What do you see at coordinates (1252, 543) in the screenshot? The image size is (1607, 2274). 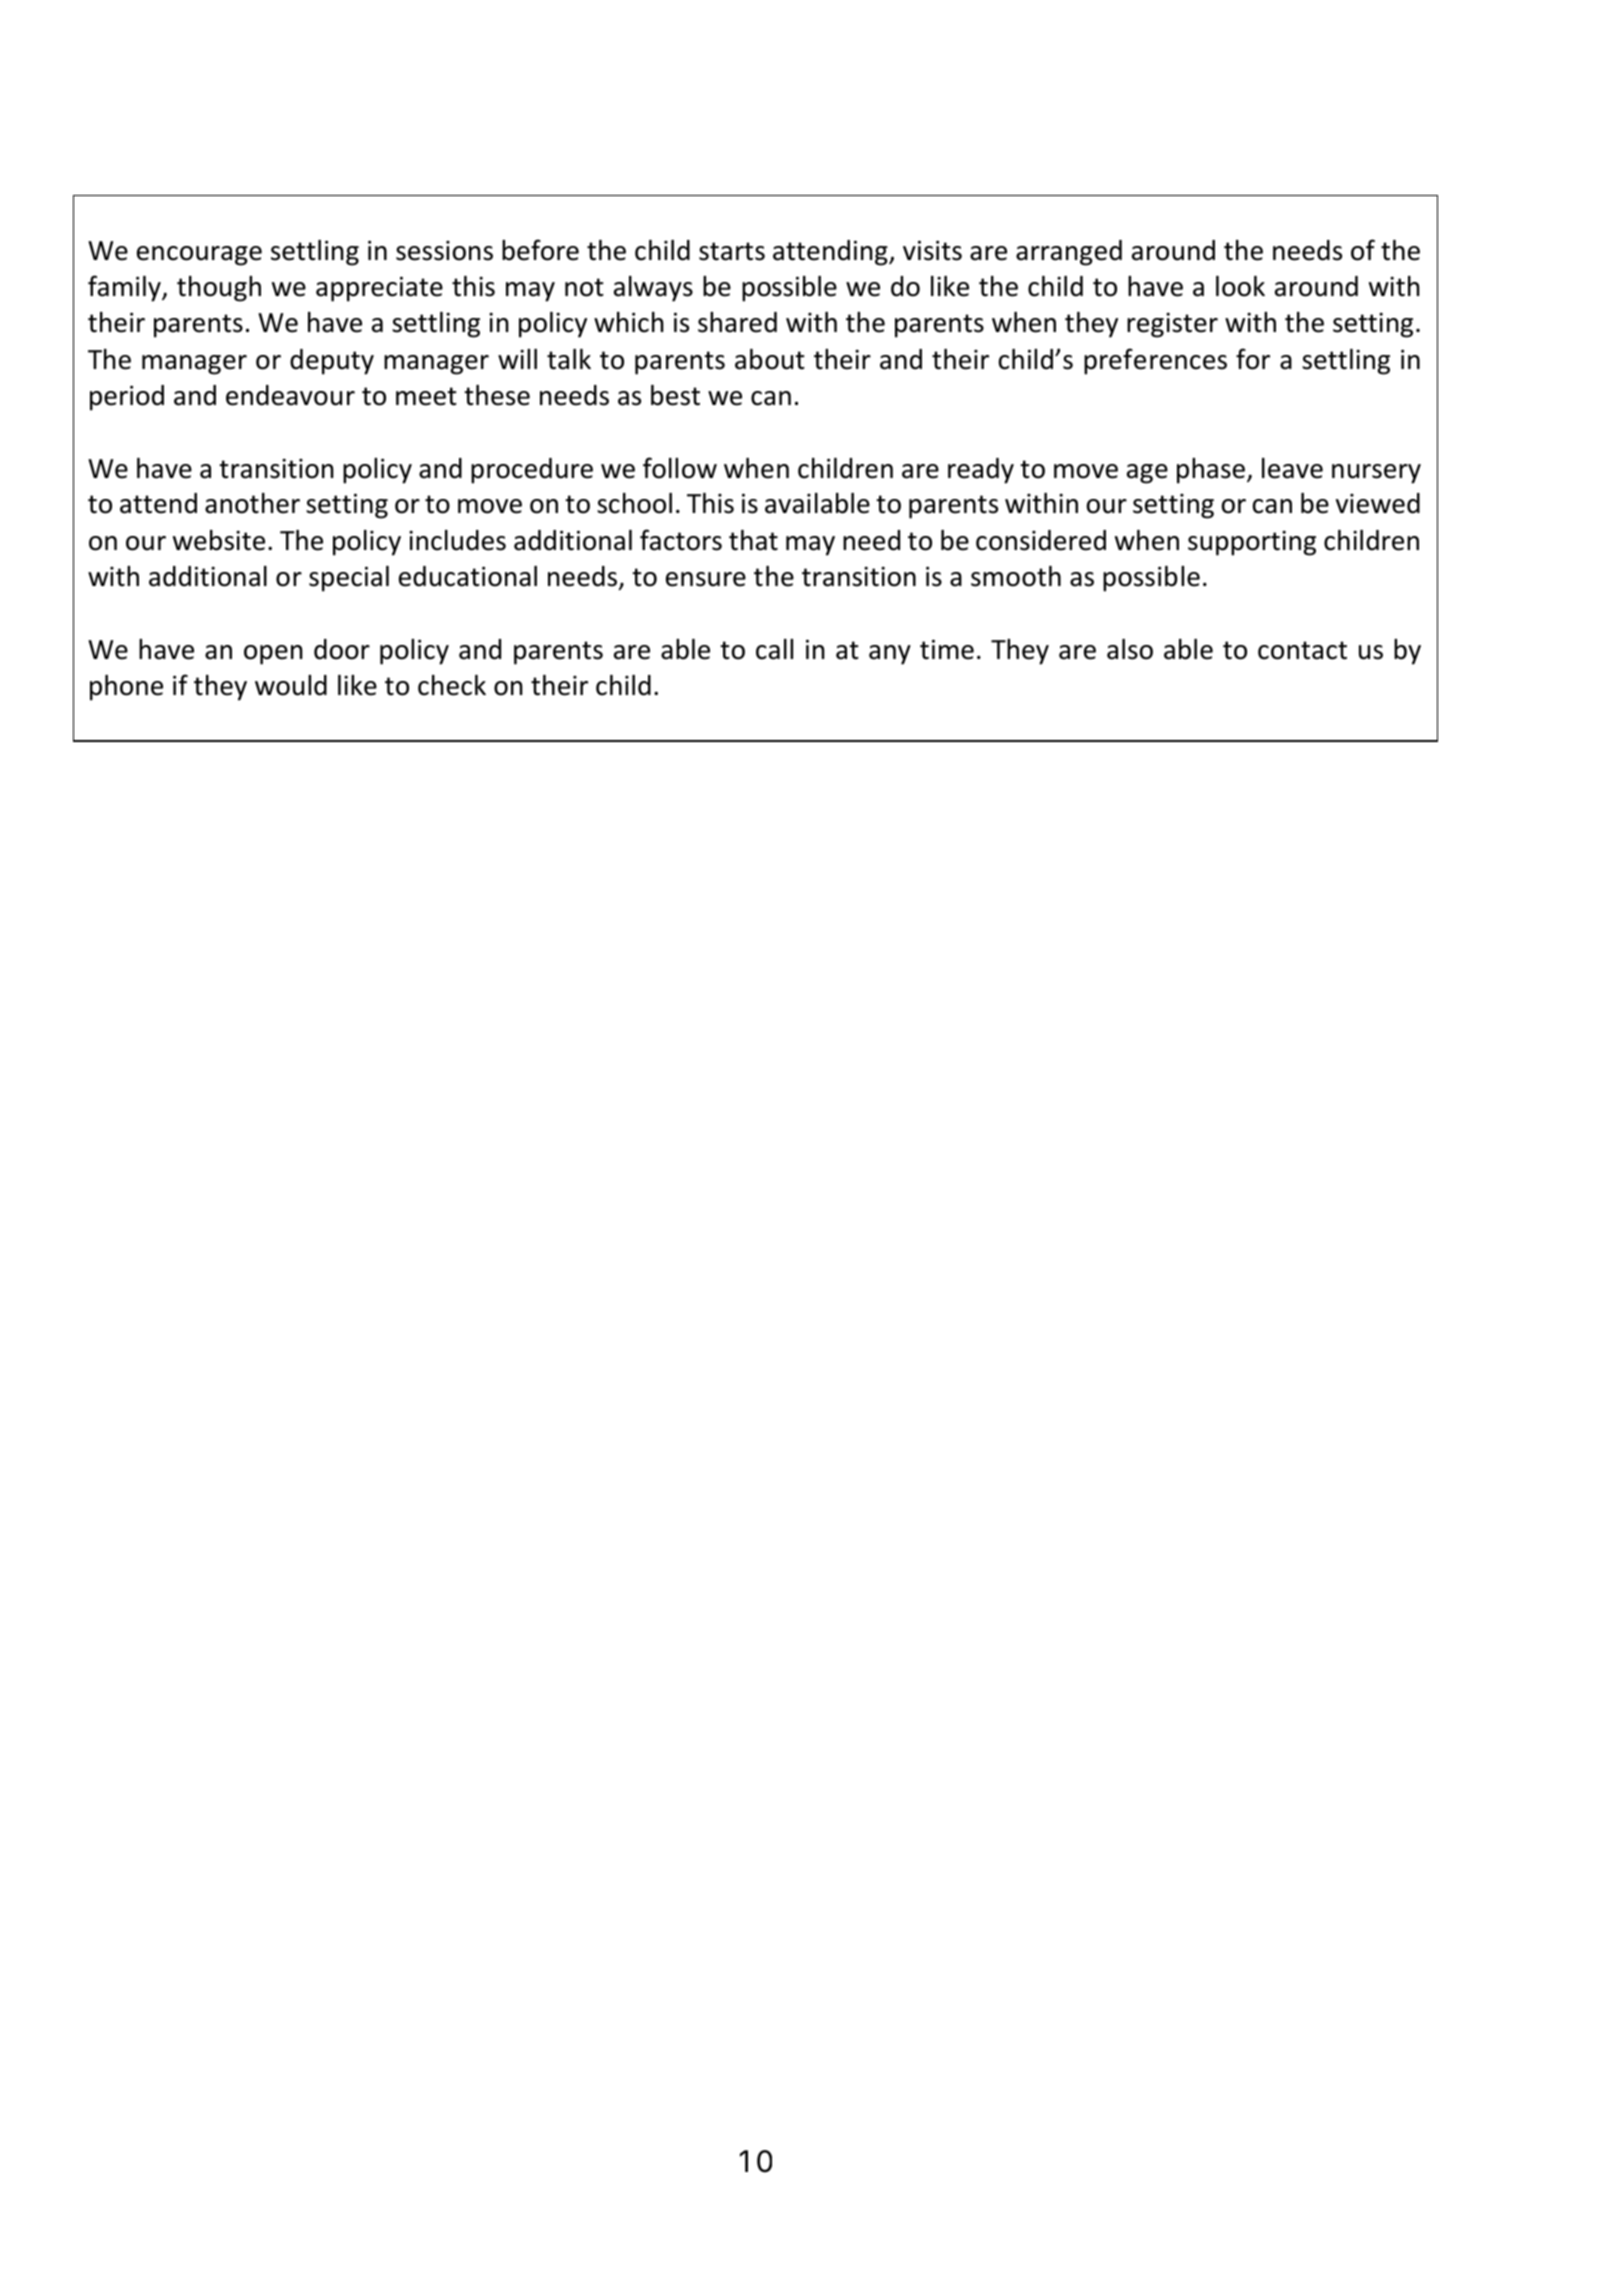 I see `supporting` at bounding box center [1252, 543].
